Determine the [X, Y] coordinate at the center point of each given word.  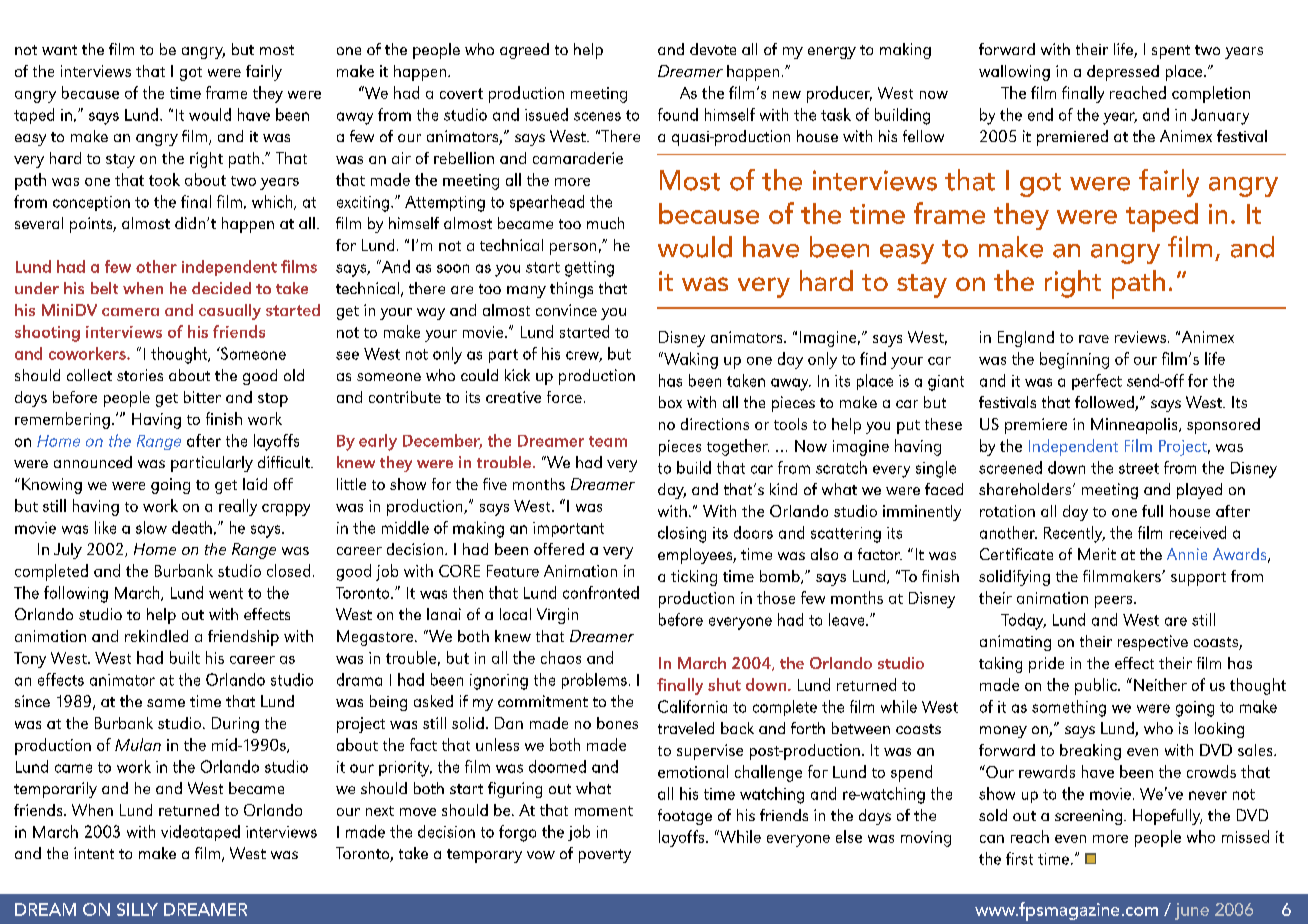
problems [594, 681]
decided [221, 288]
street [1139, 468]
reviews [1140, 337]
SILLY [137, 909]
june [1192, 911]
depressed [1123, 73]
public [1097, 686]
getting [589, 269]
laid [255, 484]
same [166, 703]
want [59, 50]
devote [713, 49]
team [608, 441]
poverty [605, 856]
